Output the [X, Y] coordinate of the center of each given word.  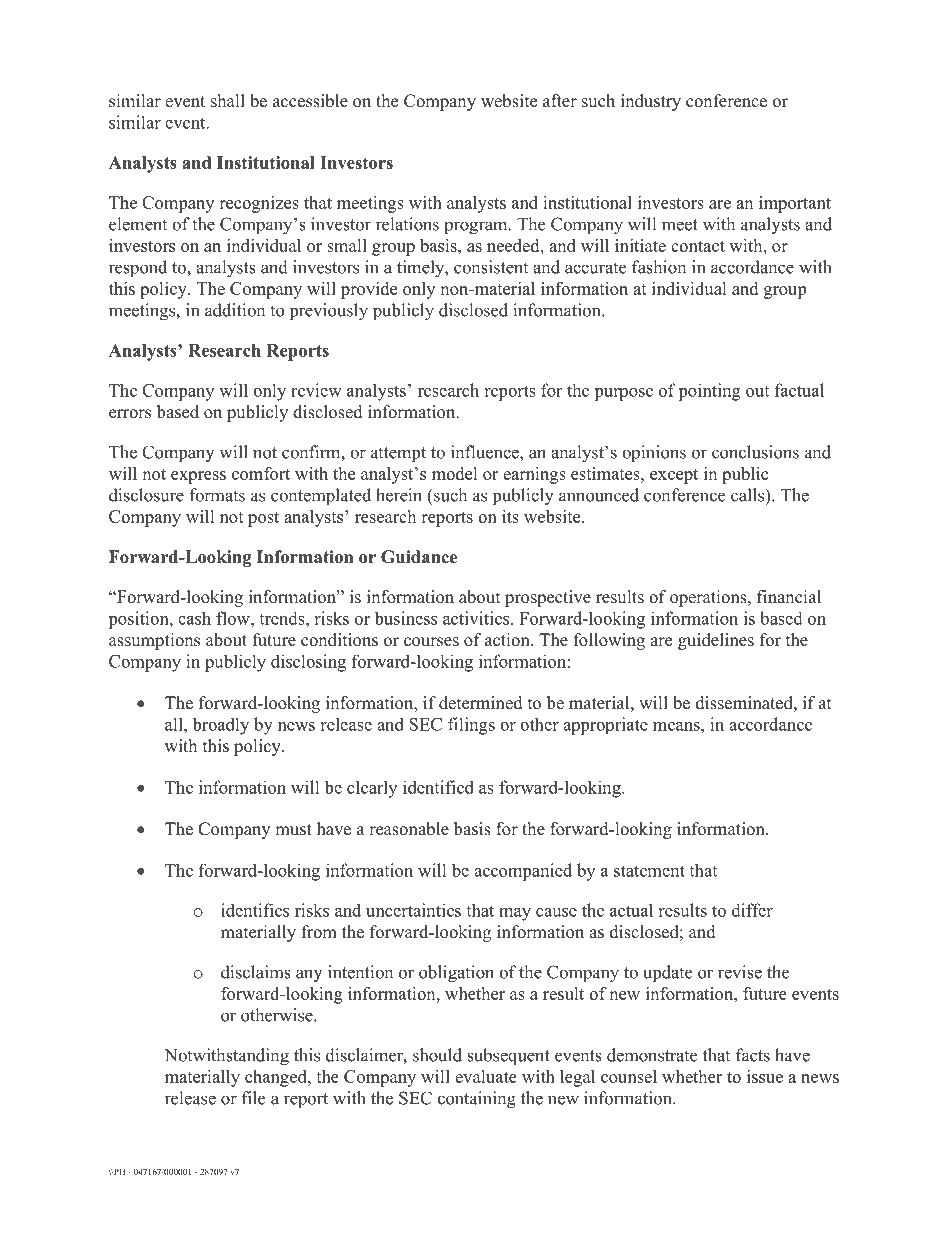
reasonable [409, 829]
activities [477, 618]
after [560, 101]
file [253, 1098]
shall [228, 101]
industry [651, 102]
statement [649, 871]
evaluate [486, 1076]
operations [709, 598]
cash [194, 618]
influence [486, 452]
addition [235, 310]
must [293, 830]
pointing [709, 392]
